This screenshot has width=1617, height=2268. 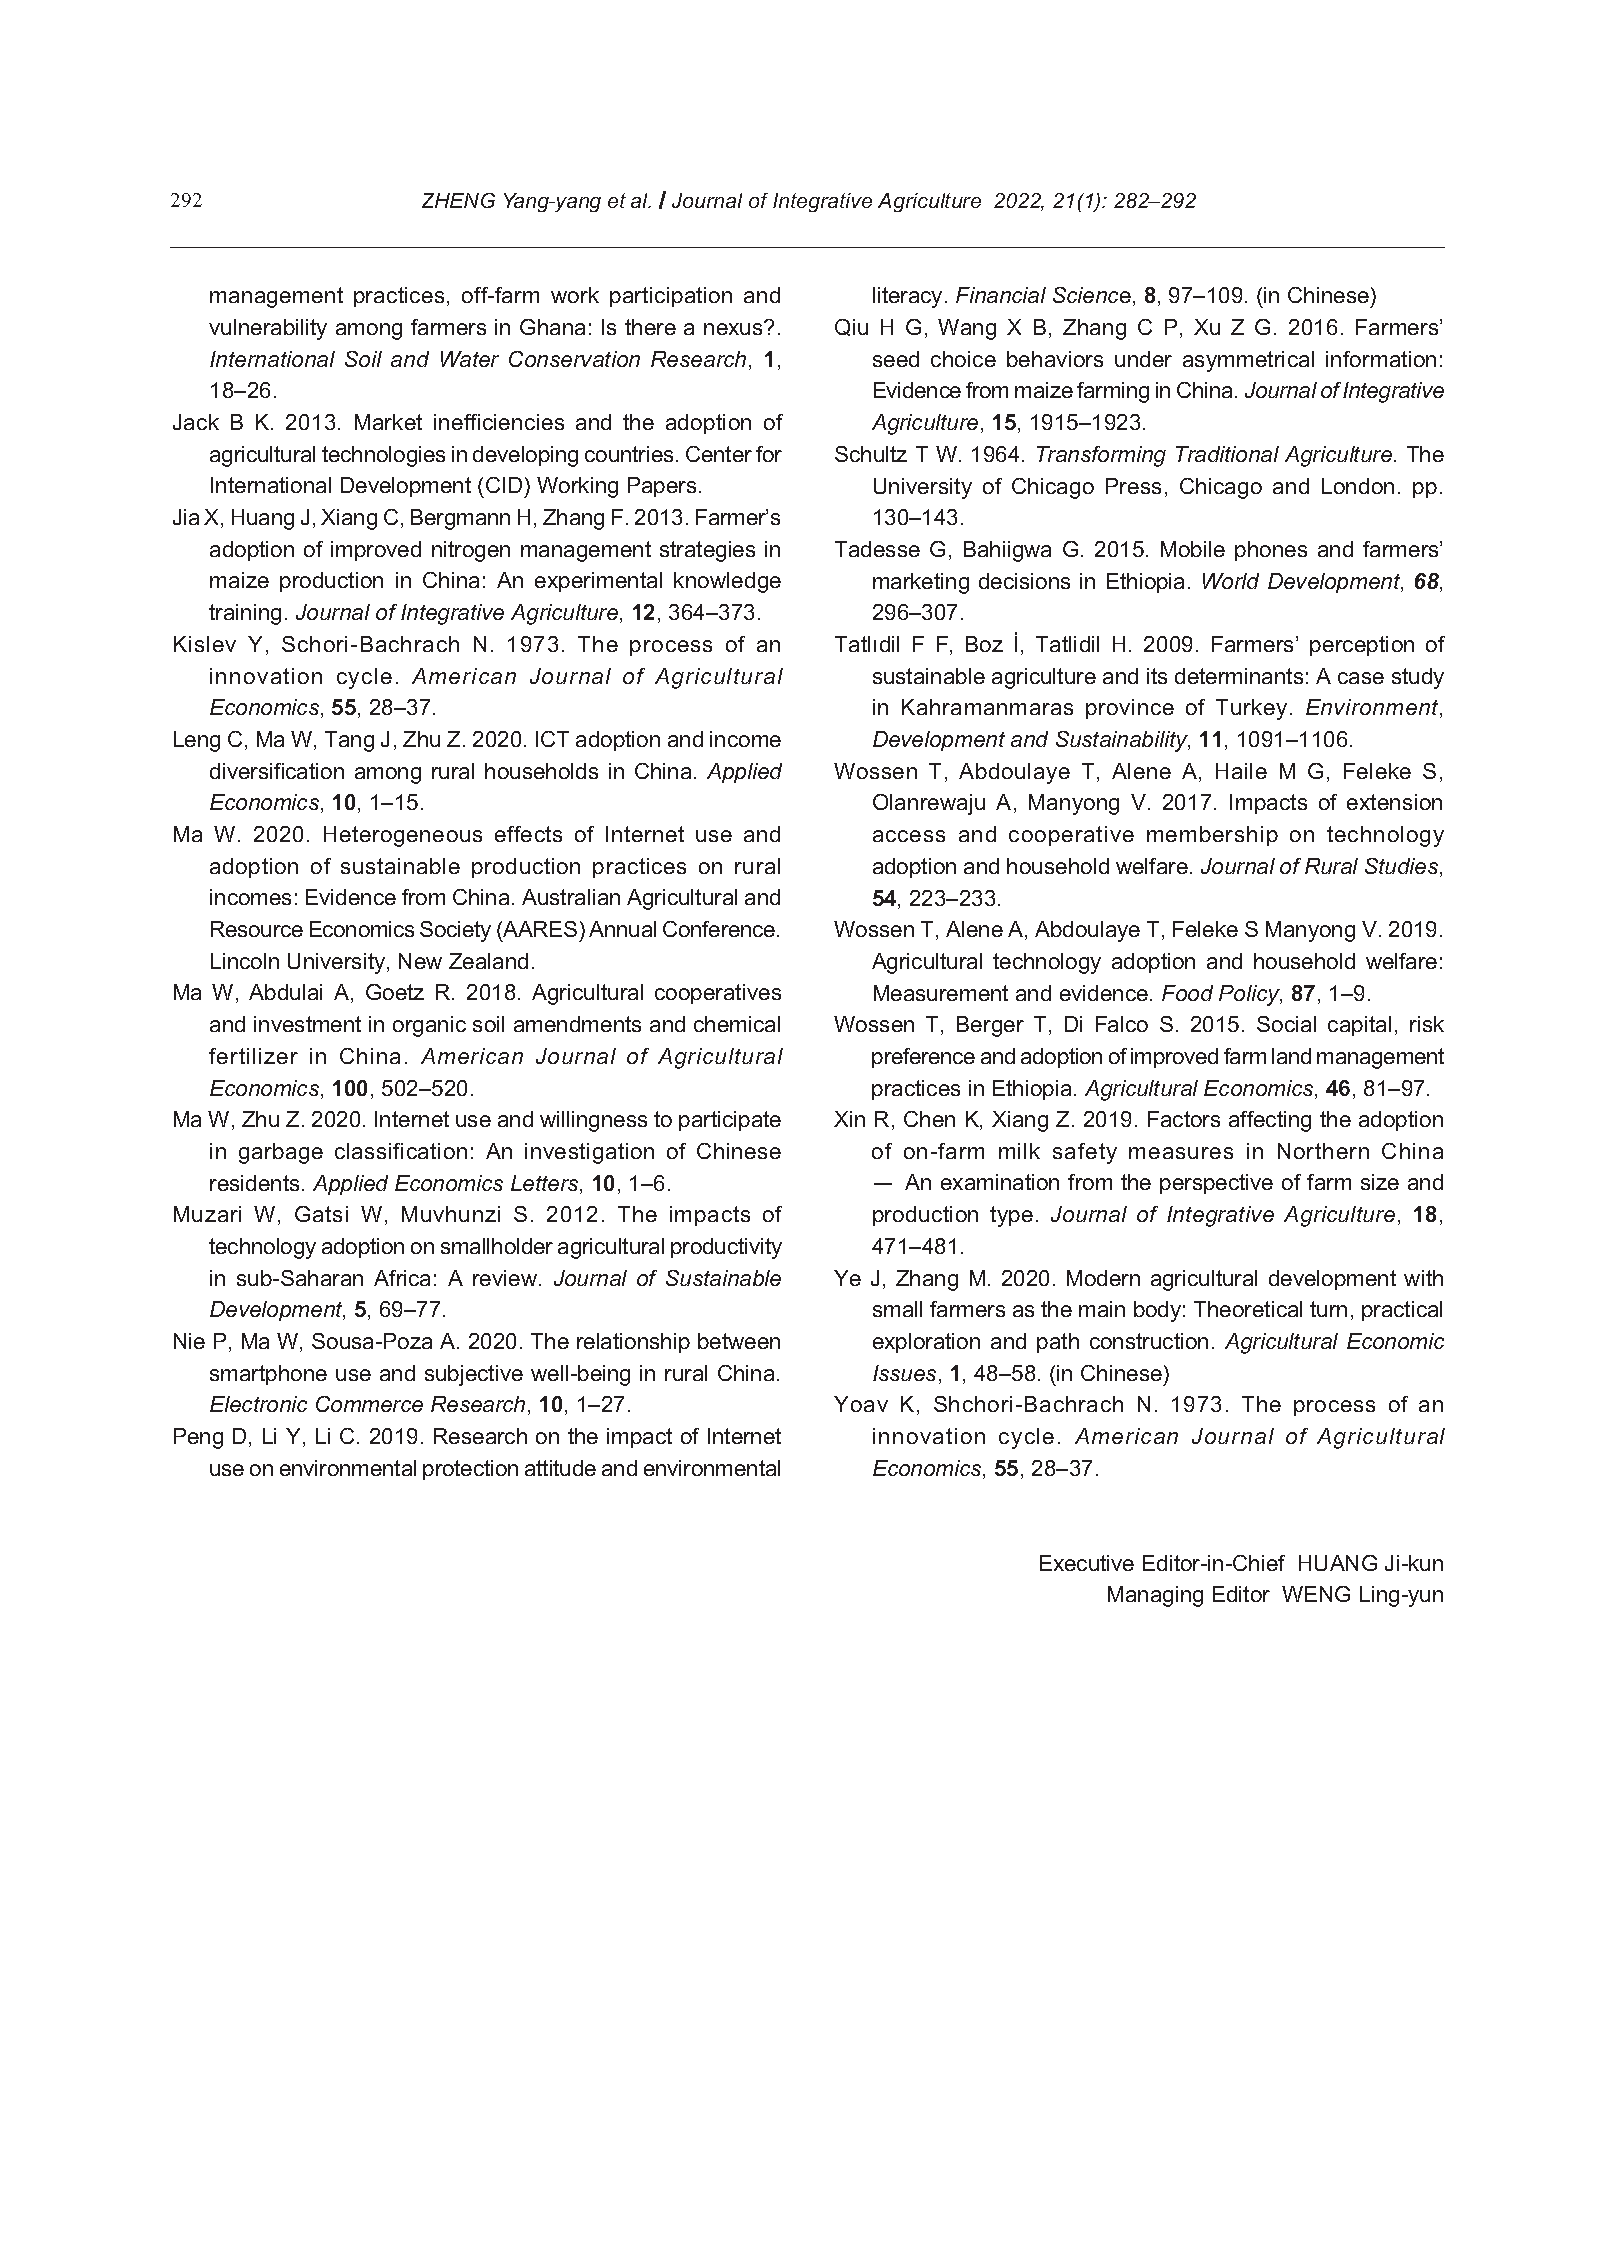 What do you see at coordinates (1155, 1596) in the screenshot?
I see `Managing` at bounding box center [1155, 1596].
